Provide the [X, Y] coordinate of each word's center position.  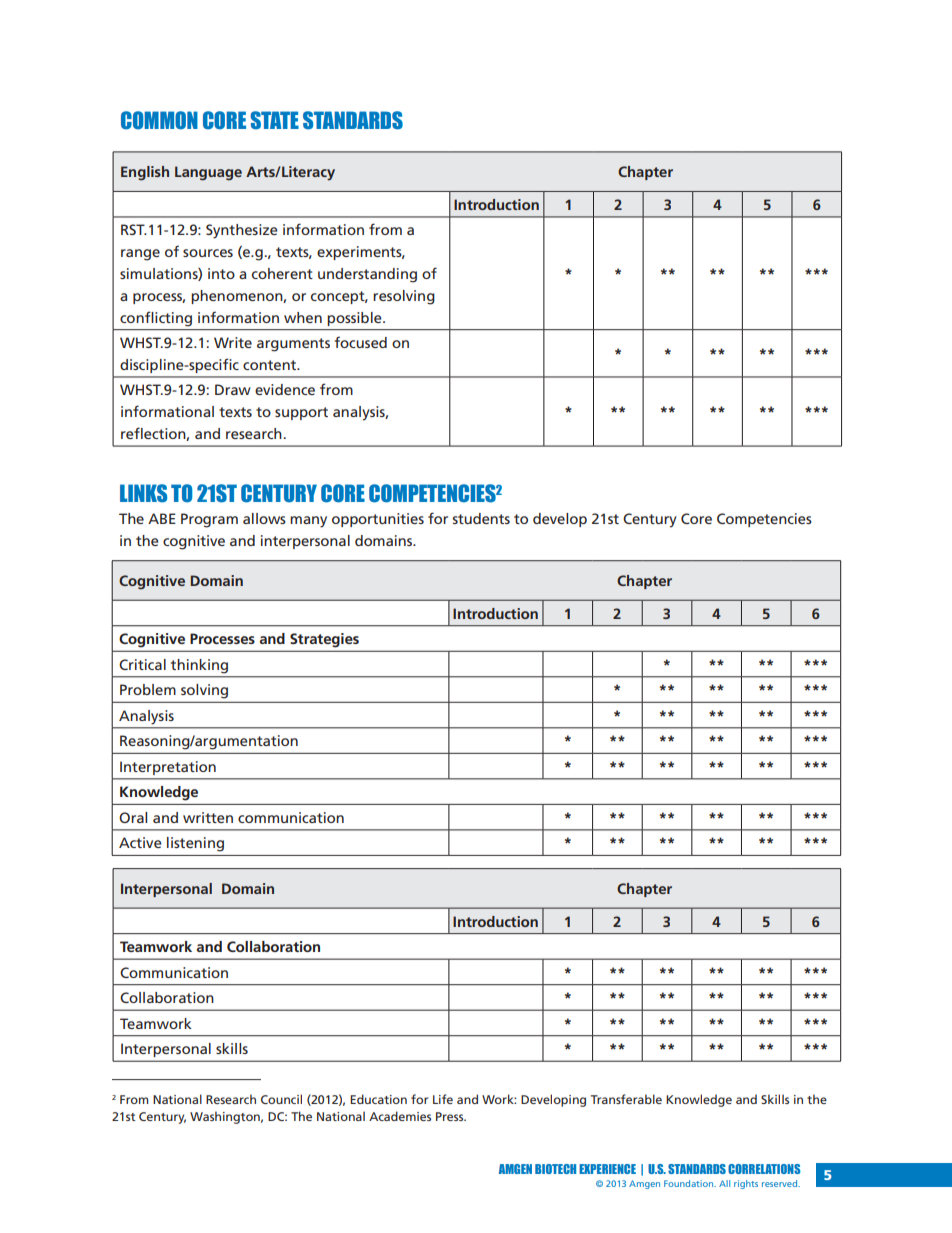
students [481, 518]
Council [281, 1099]
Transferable [626, 1099]
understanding [367, 275]
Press [451, 1116]
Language [208, 173]
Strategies [324, 640]
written [208, 817]
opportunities [378, 520]
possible [355, 319]
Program [209, 520]
